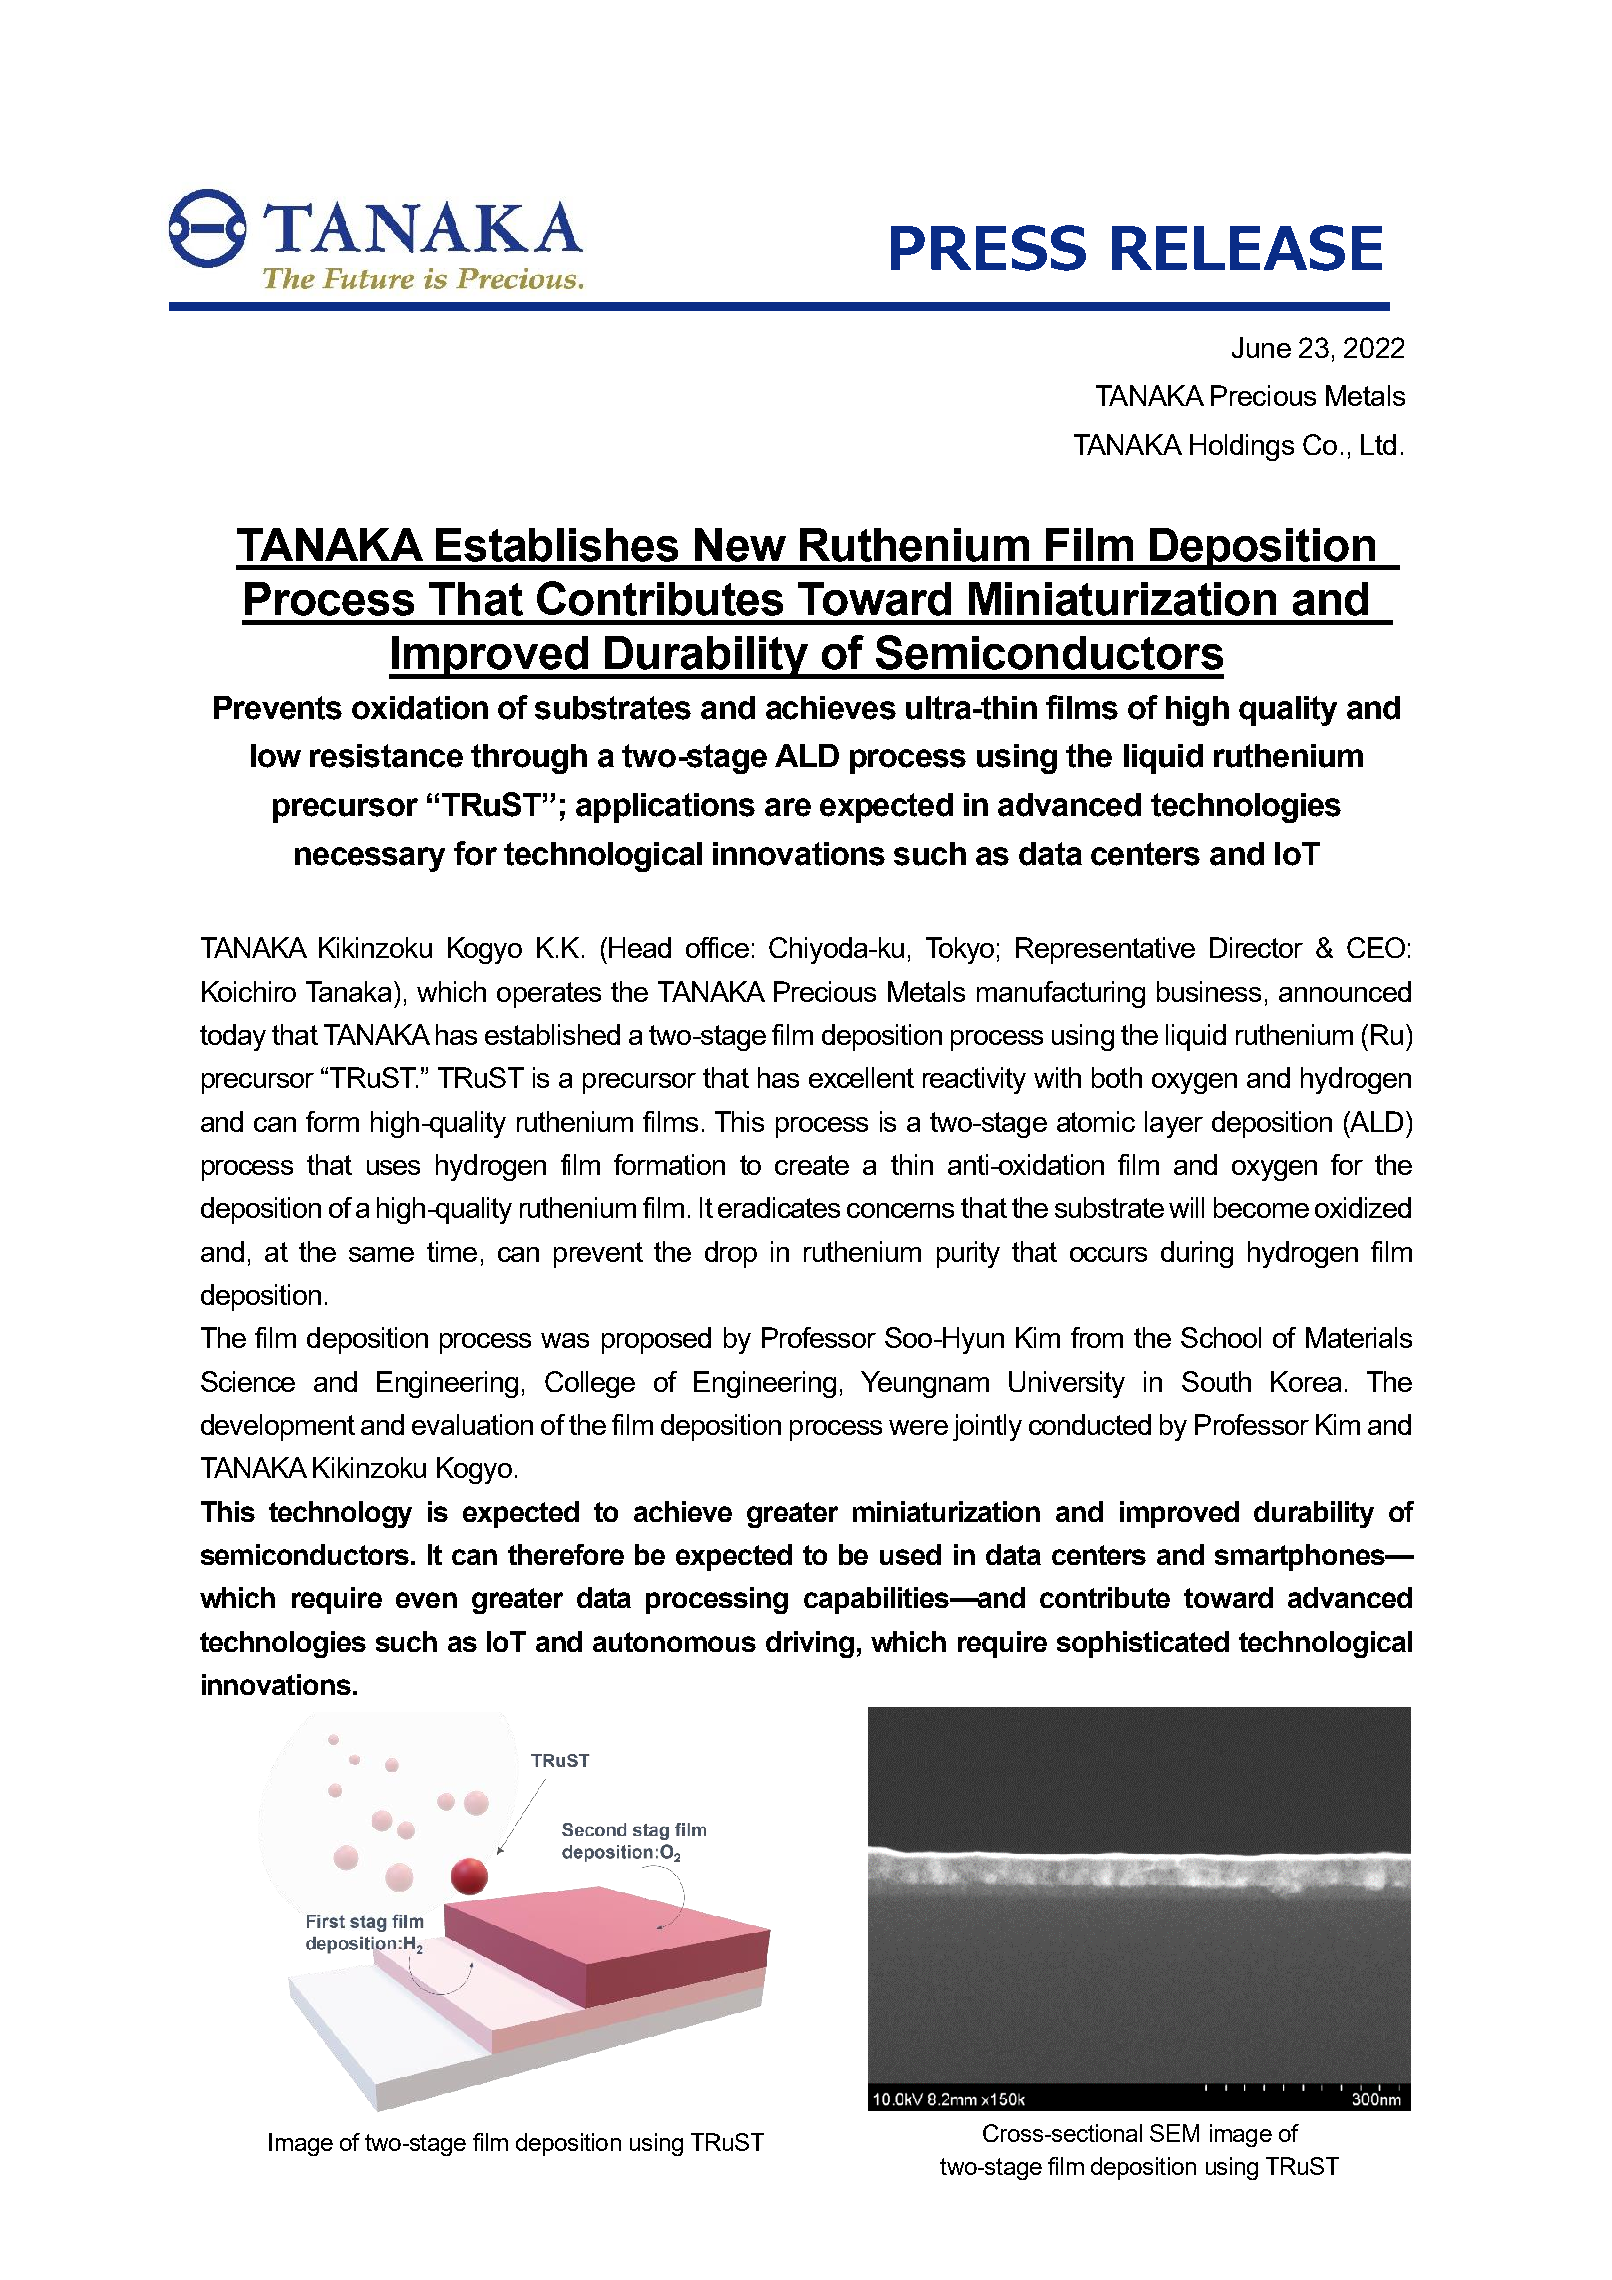 Image resolution: width=1612 pixels, height=2280 pixels. What do you see at coordinates (1256, 947) in the page?
I see `Director` at bounding box center [1256, 947].
